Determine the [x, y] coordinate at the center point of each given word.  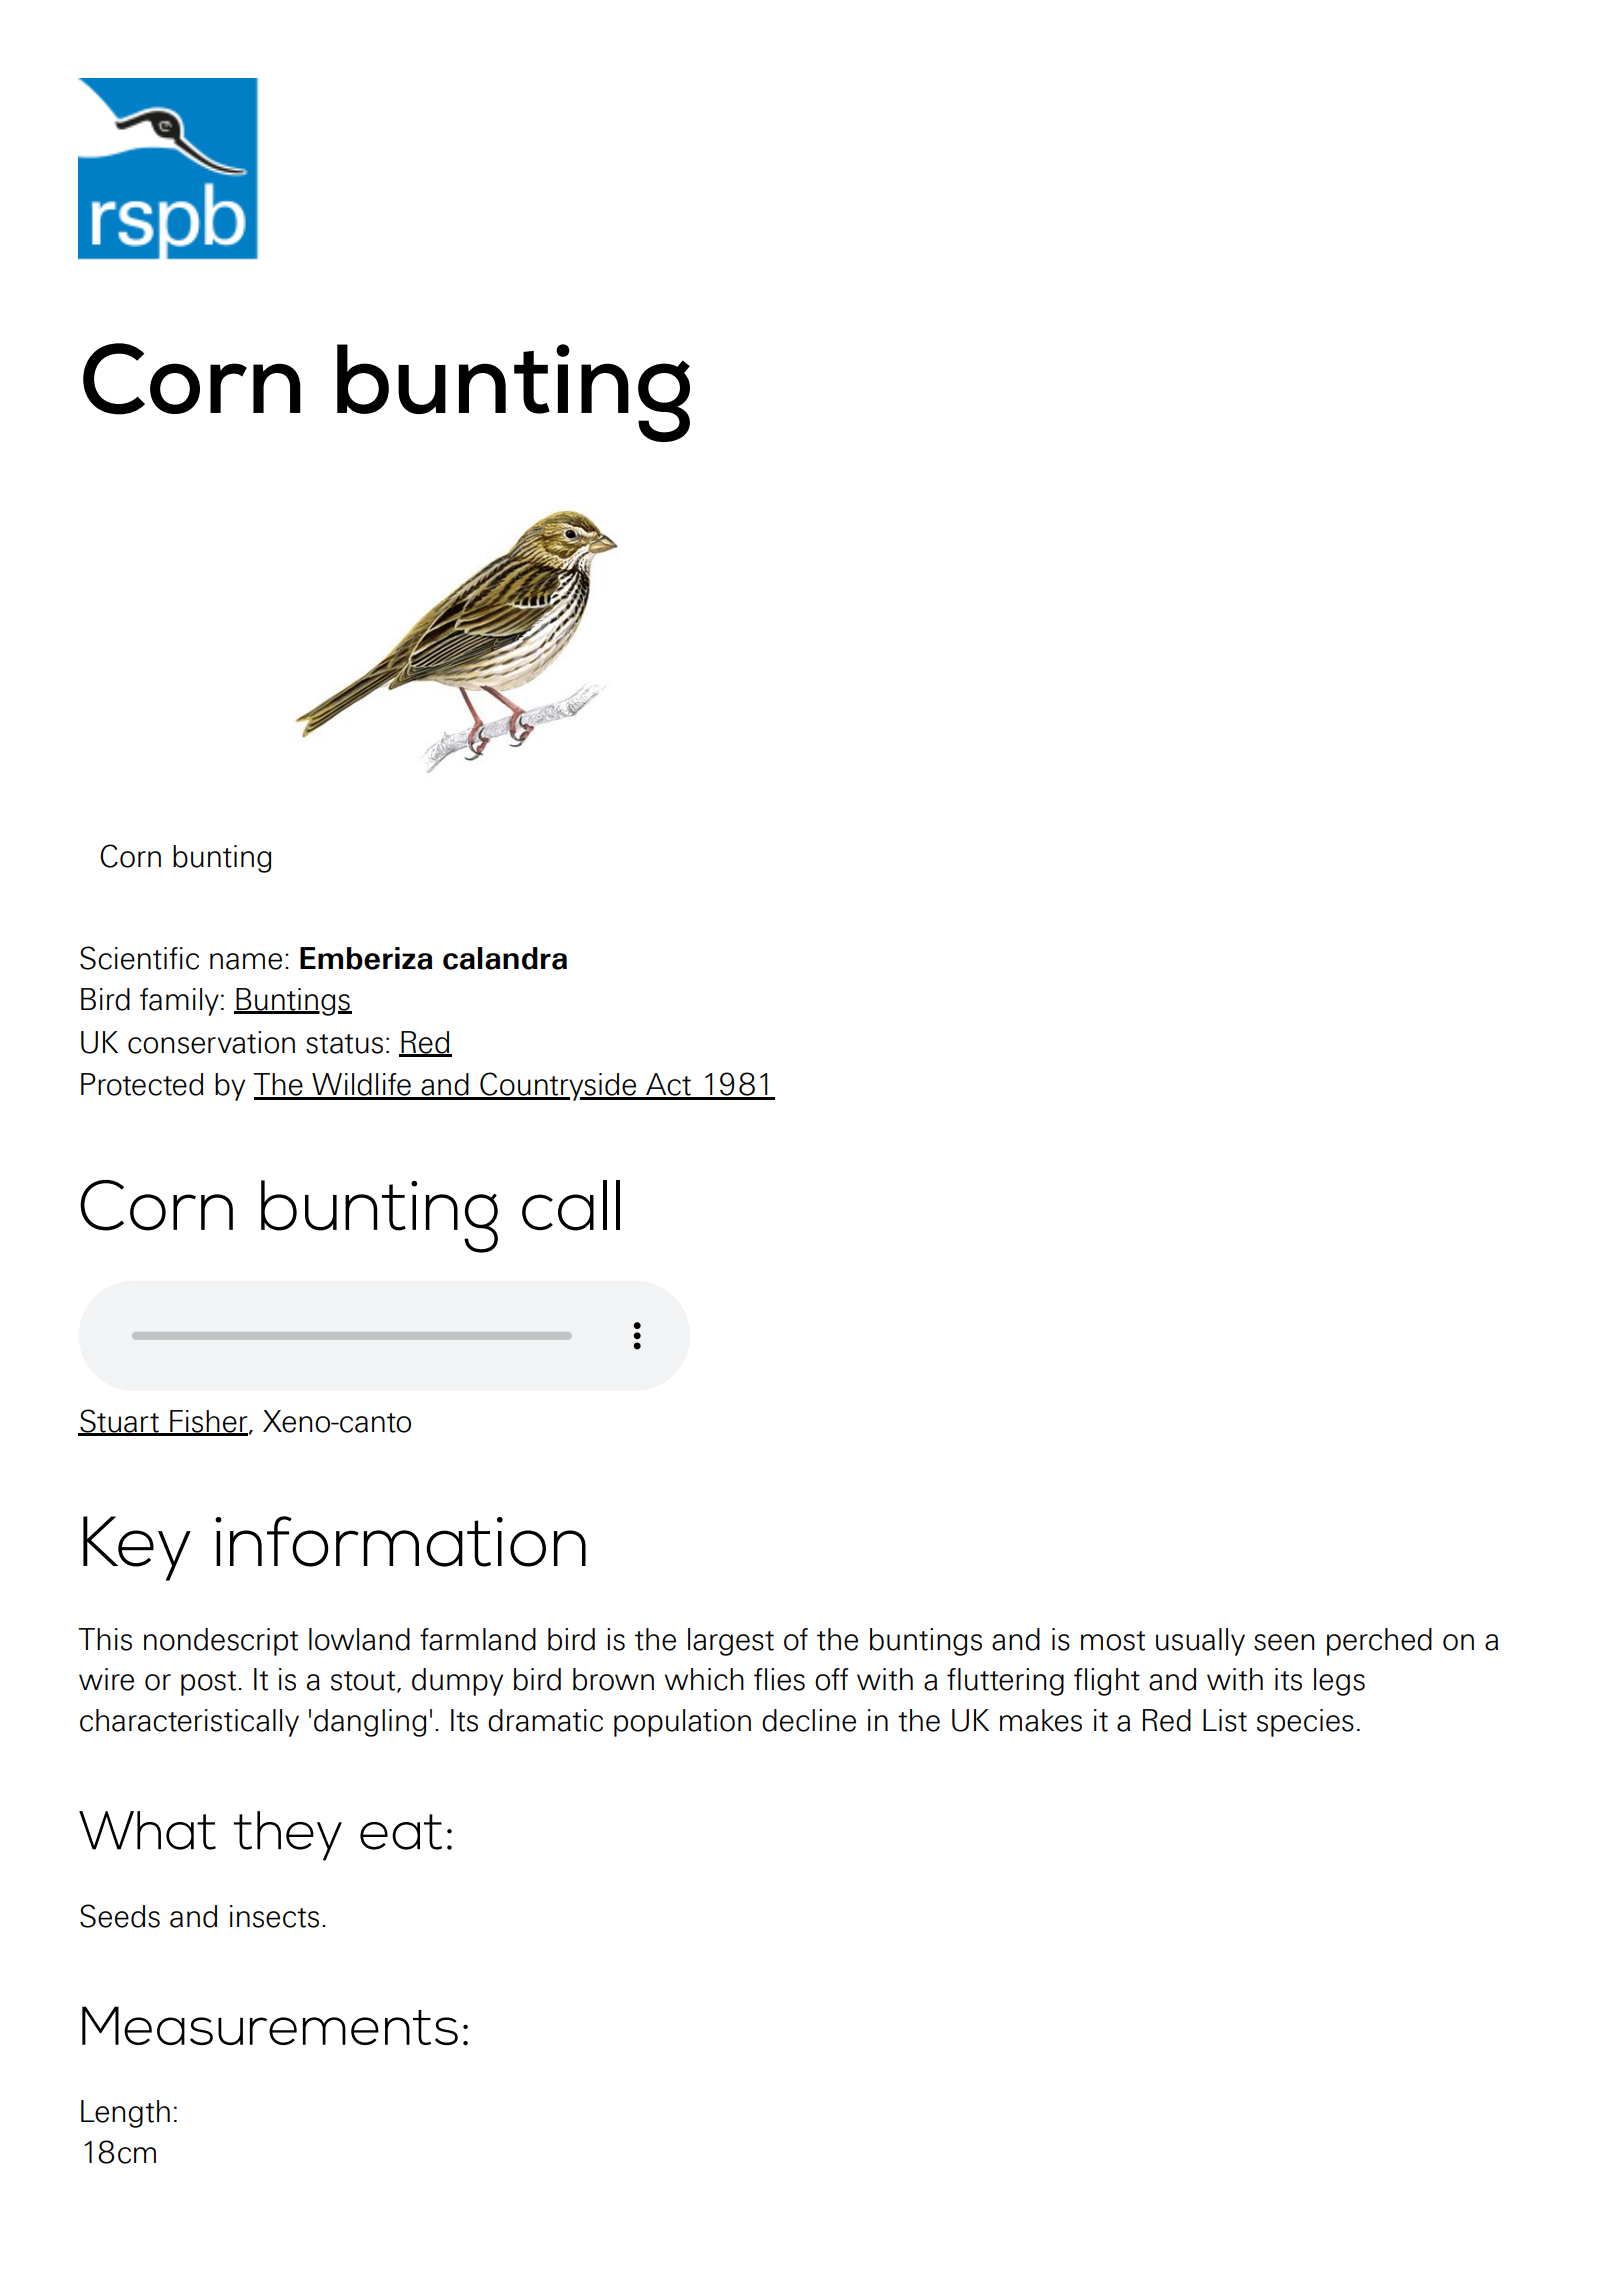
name [246, 961]
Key [137, 1548]
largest [731, 1642]
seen [1284, 1642]
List [1225, 1720]
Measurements [270, 2025]
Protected [142, 1084]
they [288, 1836]
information [400, 1541]
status [344, 1044]
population [682, 1723]
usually [1200, 1642]
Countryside [558, 1086]
